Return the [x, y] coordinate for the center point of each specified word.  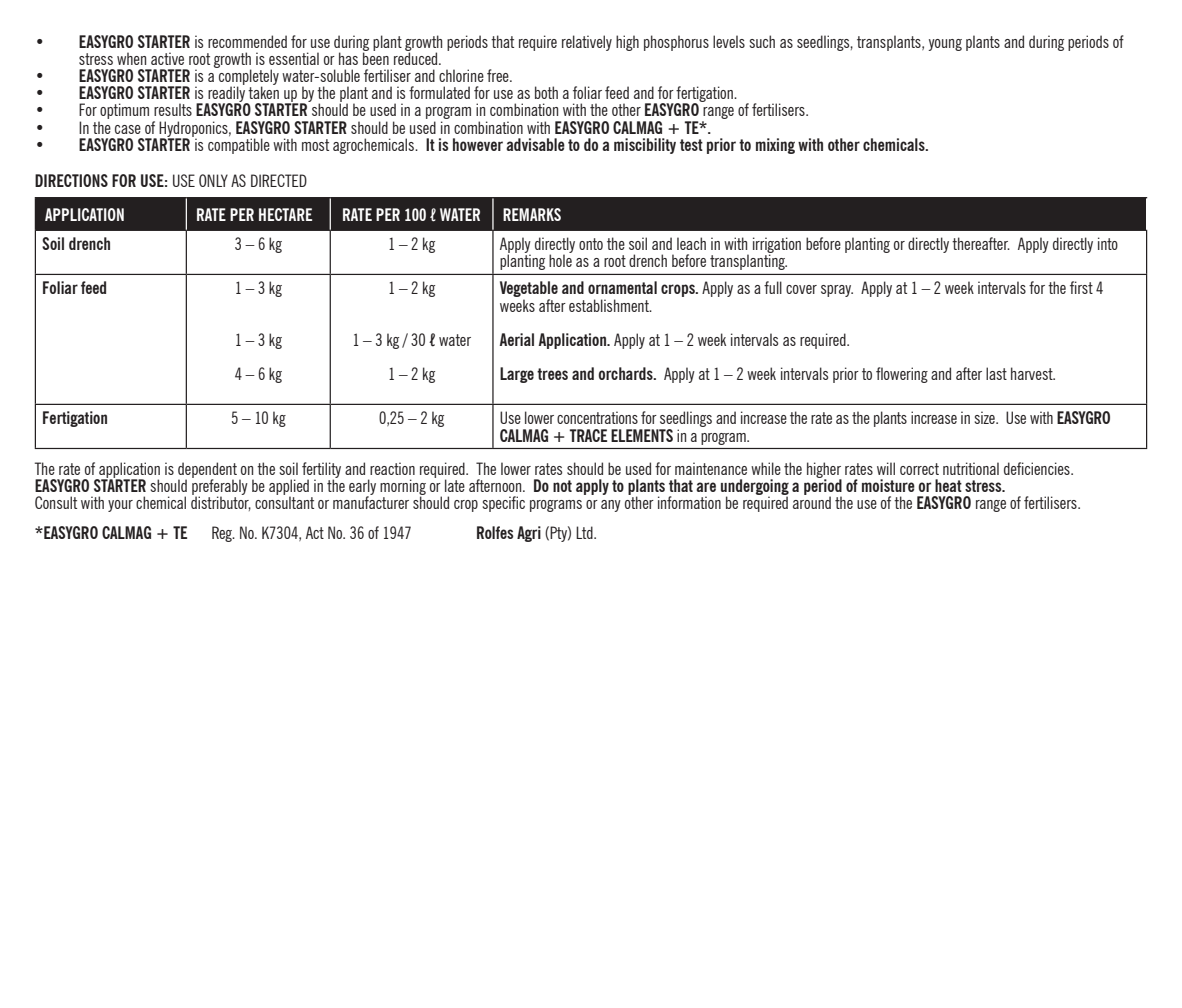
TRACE [588, 435]
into [1108, 243]
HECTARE [285, 214]
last [996, 373]
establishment [610, 305]
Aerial [517, 339]
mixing [775, 146]
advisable [535, 144]
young [945, 45]
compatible [239, 146]
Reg [223, 534]
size [986, 417]
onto [591, 244]
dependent [207, 471]
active [167, 58]
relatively [587, 43]
